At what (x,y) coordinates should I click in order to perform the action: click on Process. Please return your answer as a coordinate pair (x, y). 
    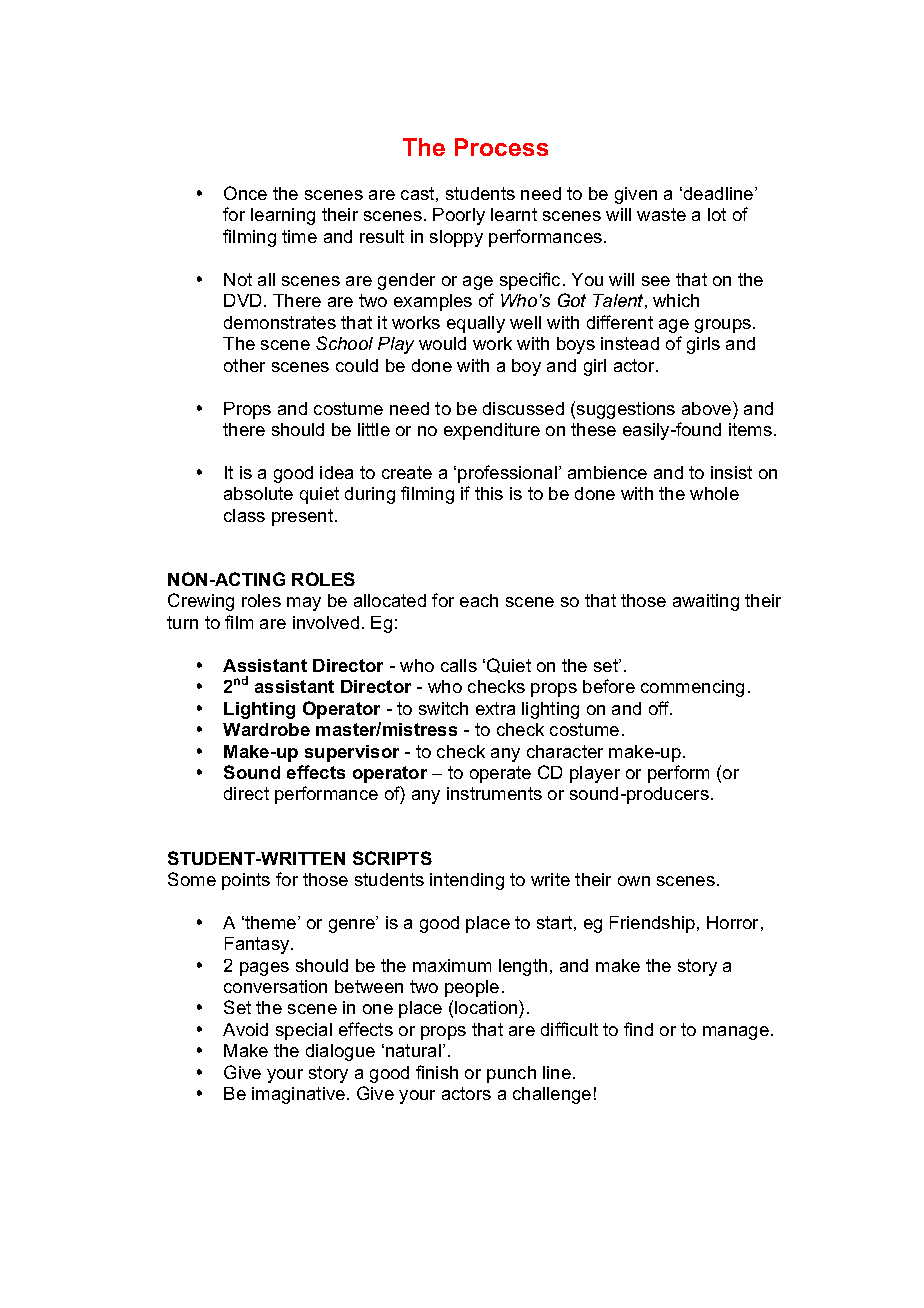
    Looking at the image, I should click on (501, 147).
